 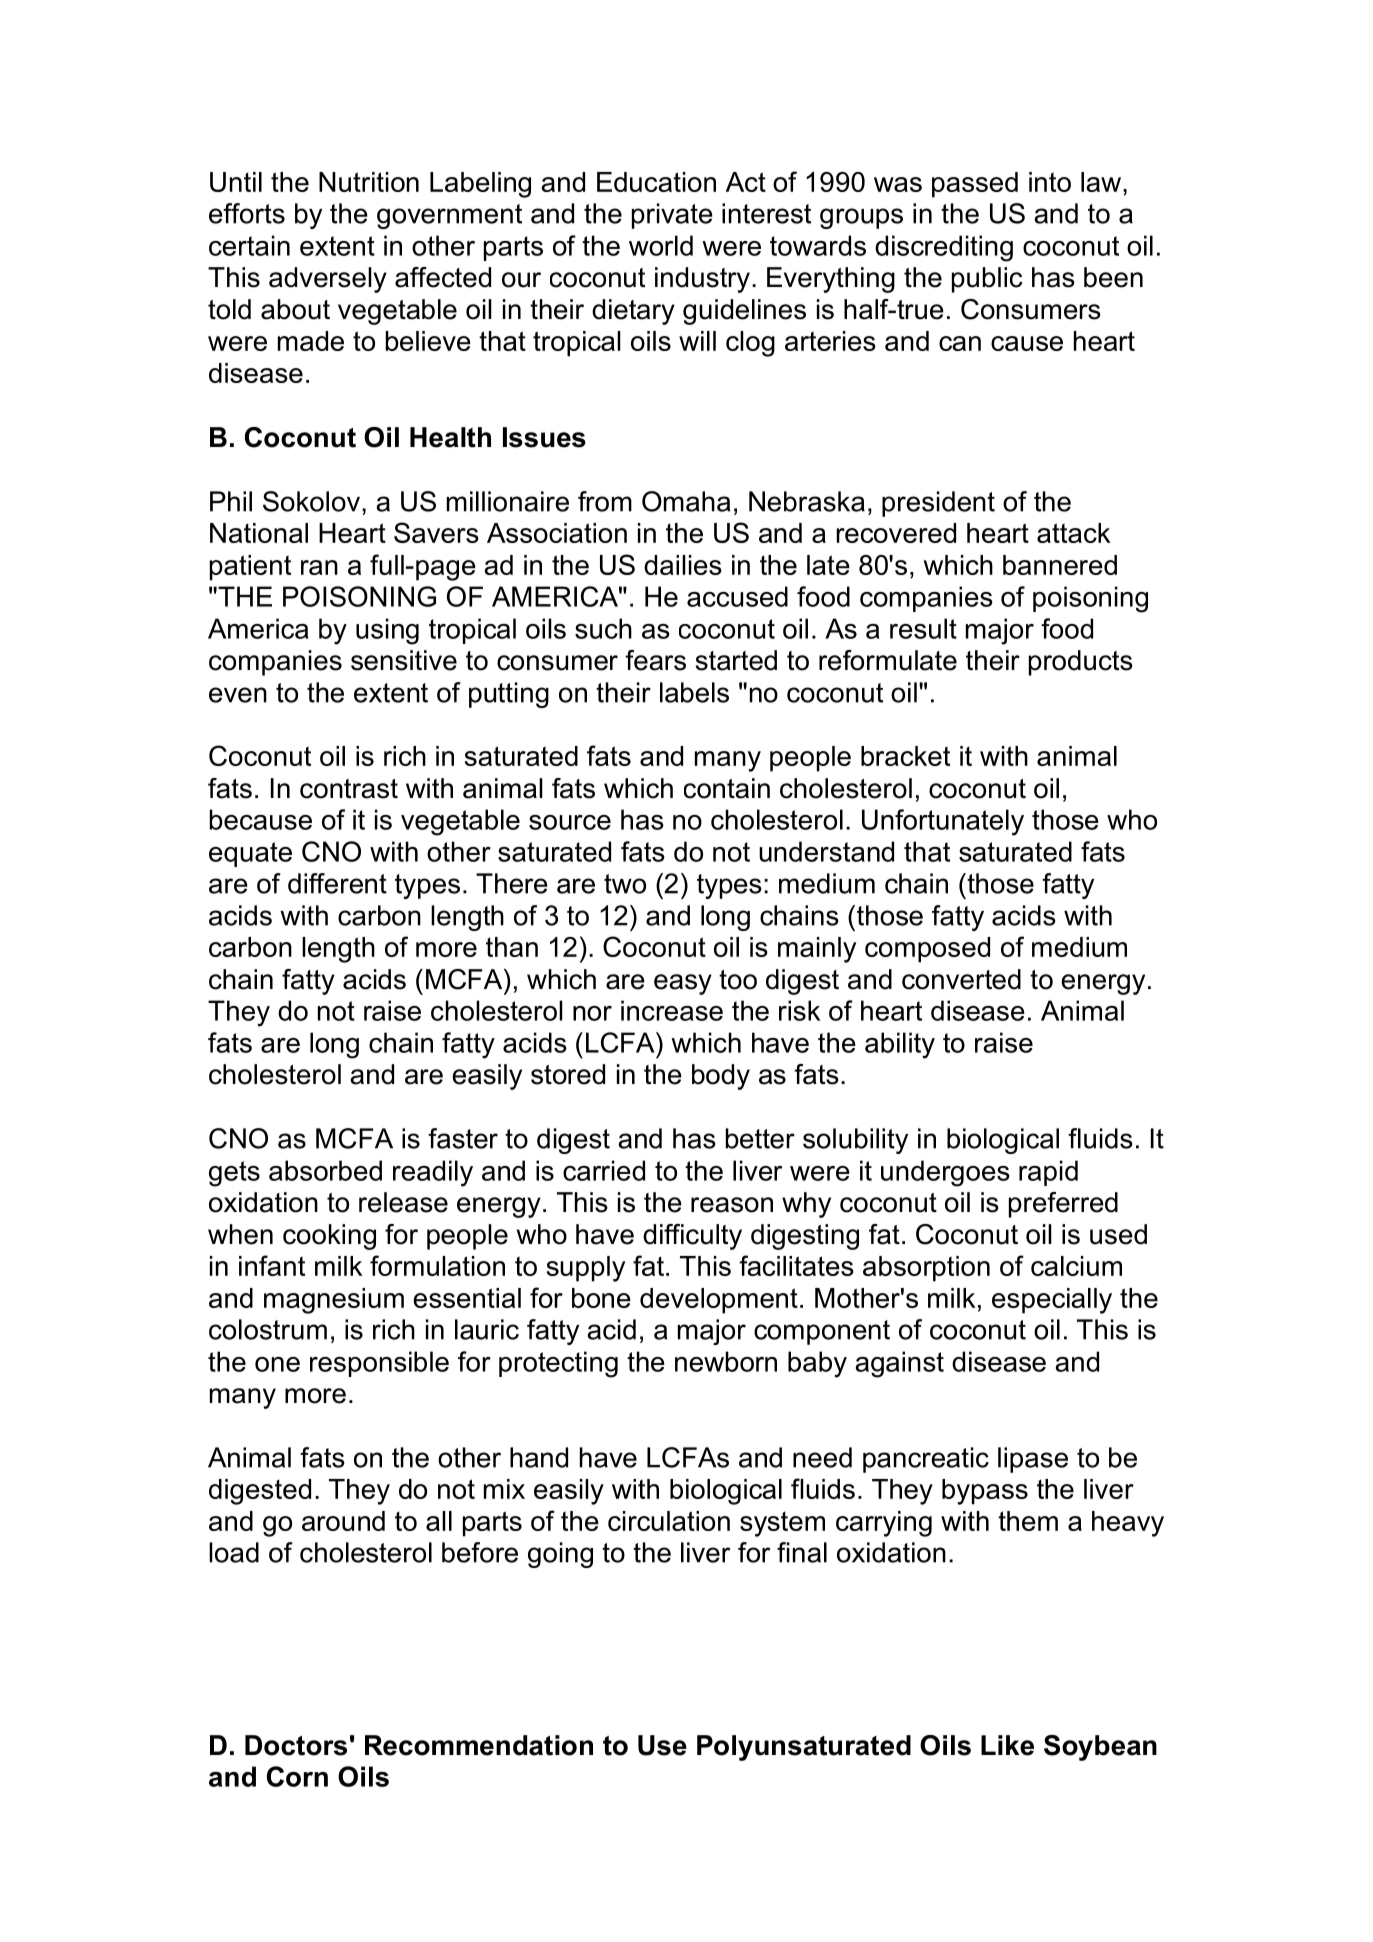 I want to click on Doctors, so click(x=296, y=1745).
